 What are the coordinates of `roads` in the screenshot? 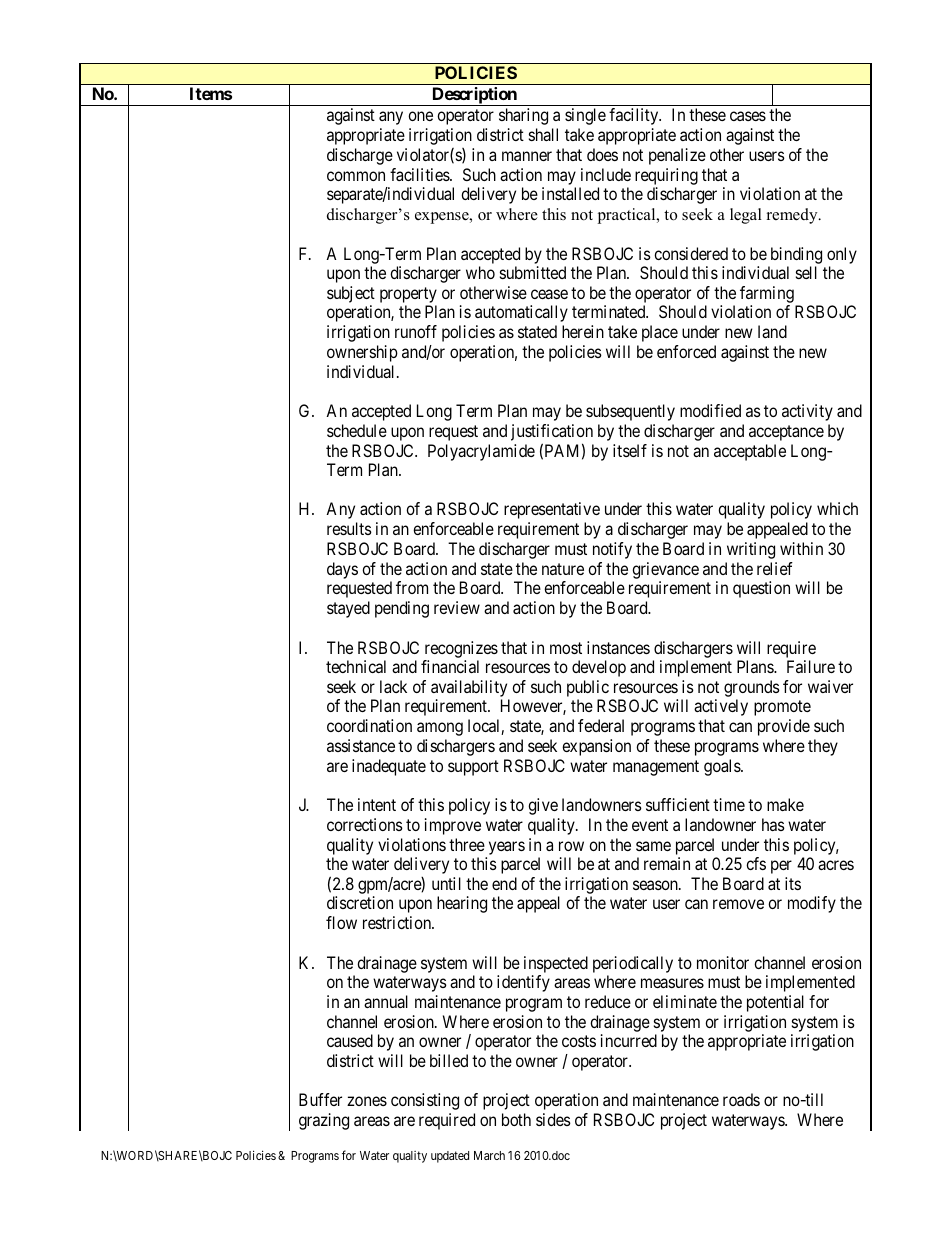 It's located at (741, 1099).
